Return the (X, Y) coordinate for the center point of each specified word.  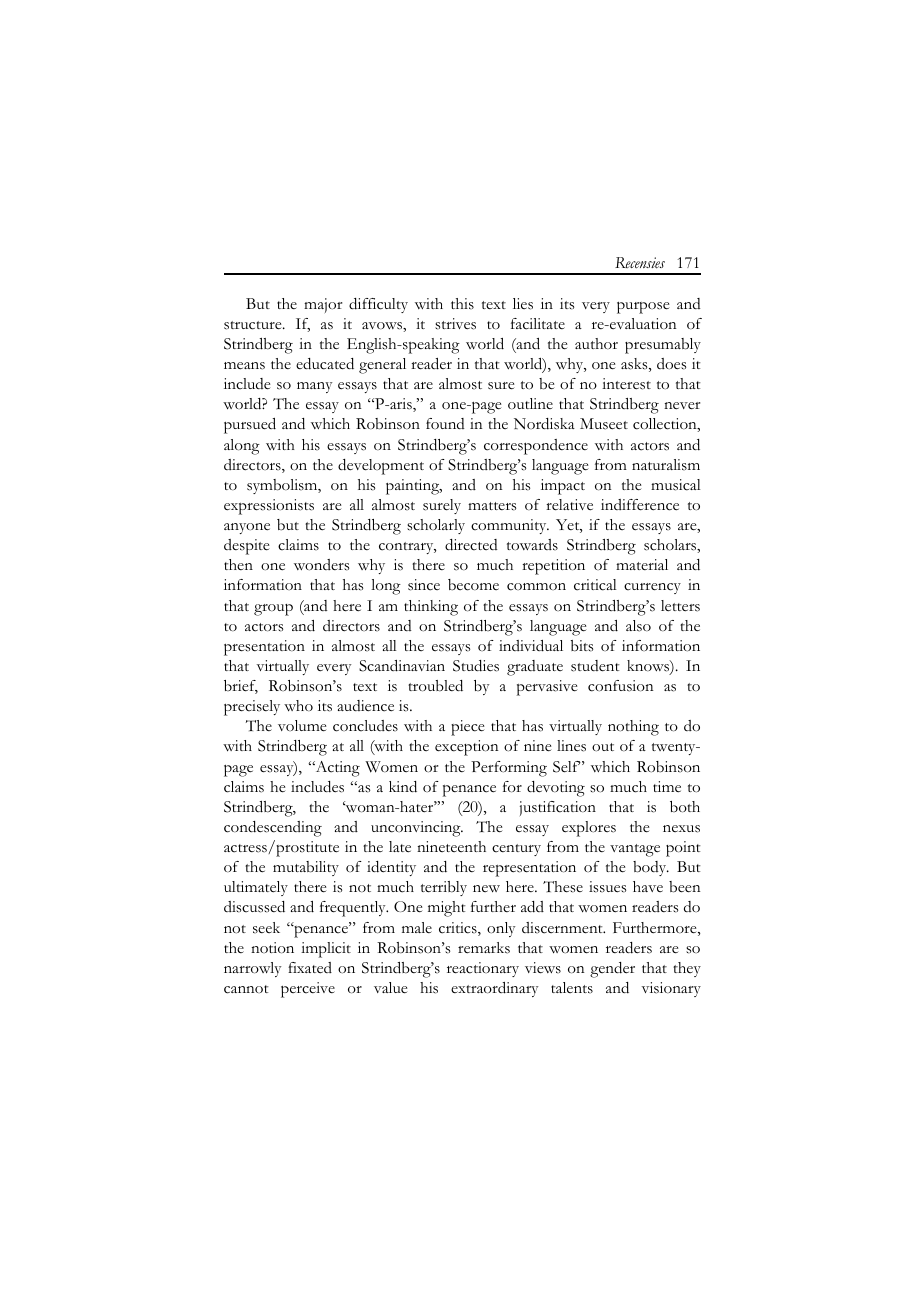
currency (652, 588)
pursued (250, 426)
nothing (633, 728)
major (323, 305)
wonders (321, 565)
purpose (643, 308)
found (445, 423)
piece (468, 728)
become (473, 585)
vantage (635, 850)
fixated (310, 968)
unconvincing (417, 829)
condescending (273, 829)
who (298, 706)
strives (455, 324)
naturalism (666, 465)
